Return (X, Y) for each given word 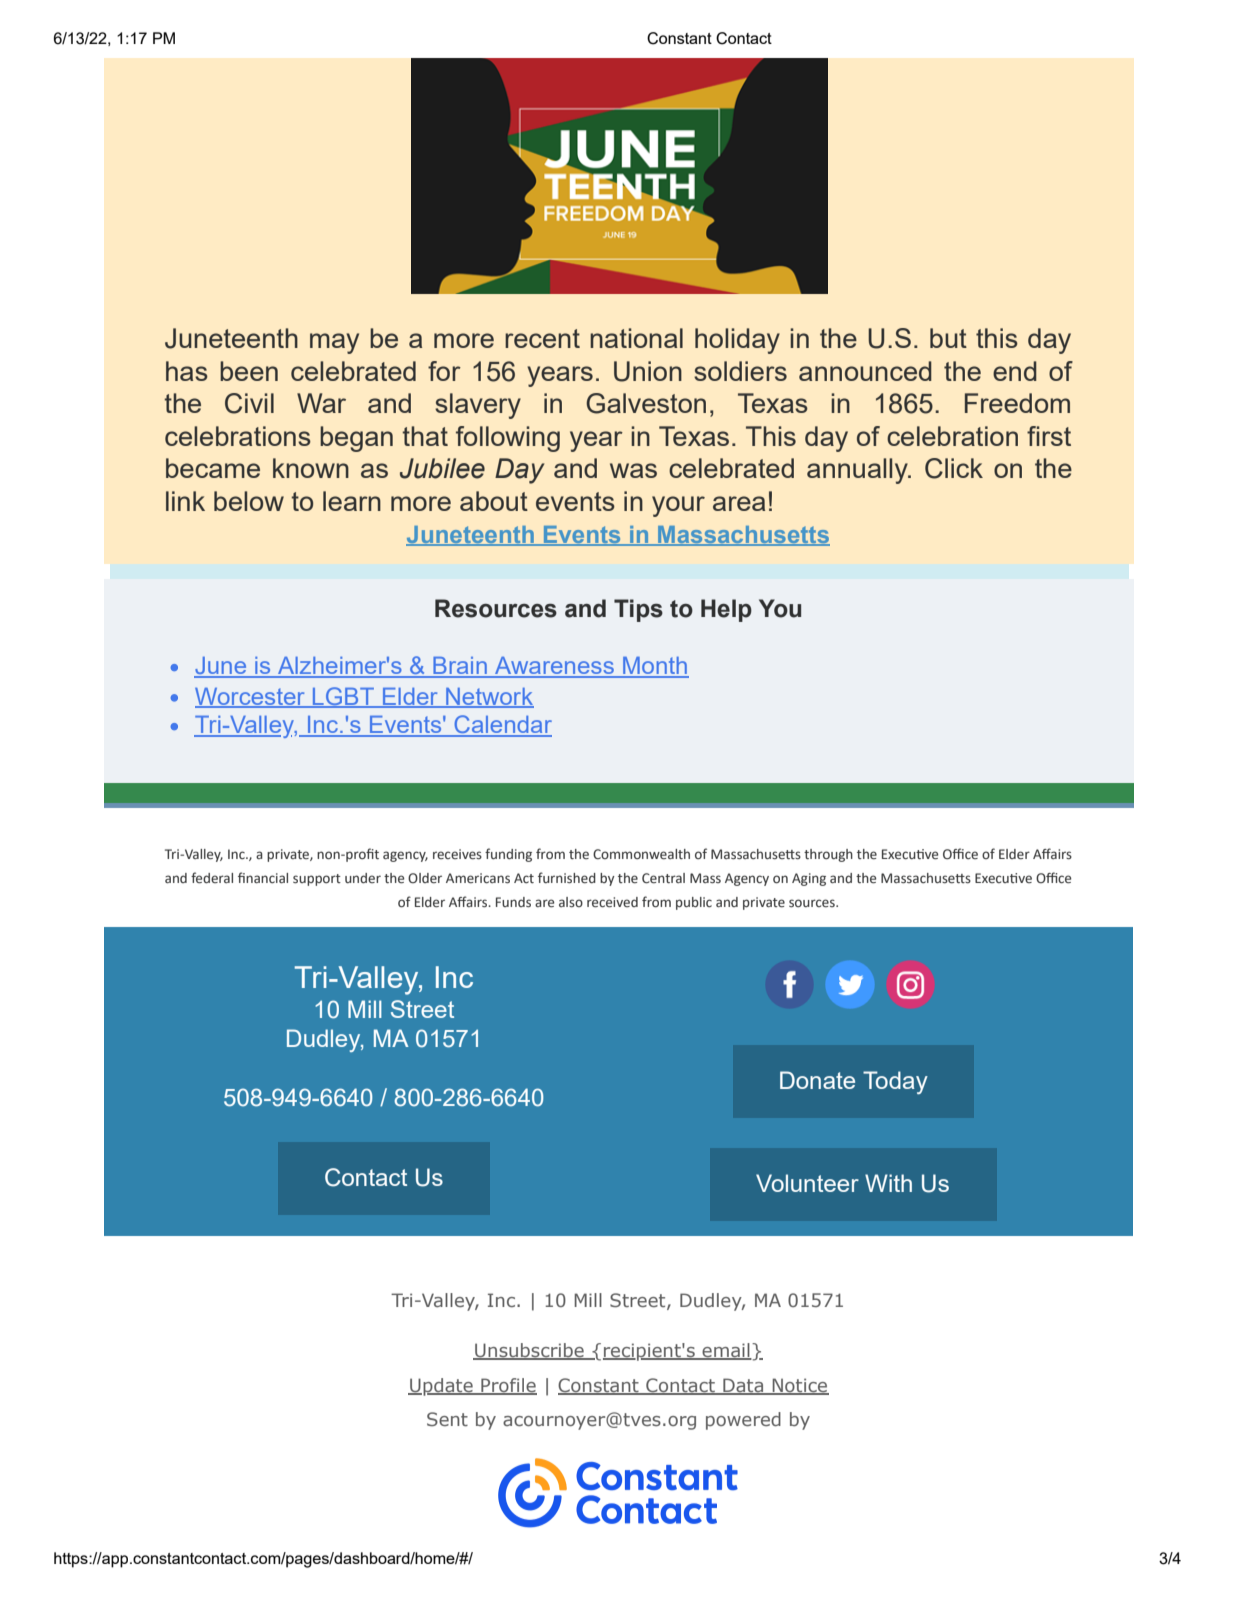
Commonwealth (641, 854)
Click (954, 468)
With (888, 1183)
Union (648, 371)
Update (441, 1387)
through (828, 855)
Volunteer (807, 1183)
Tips (638, 610)
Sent (447, 1419)
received (612, 902)
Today (895, 1082)
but (948, 338)
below (249, 501)
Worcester (251, 697)
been (249, 371)
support (317, 880)
